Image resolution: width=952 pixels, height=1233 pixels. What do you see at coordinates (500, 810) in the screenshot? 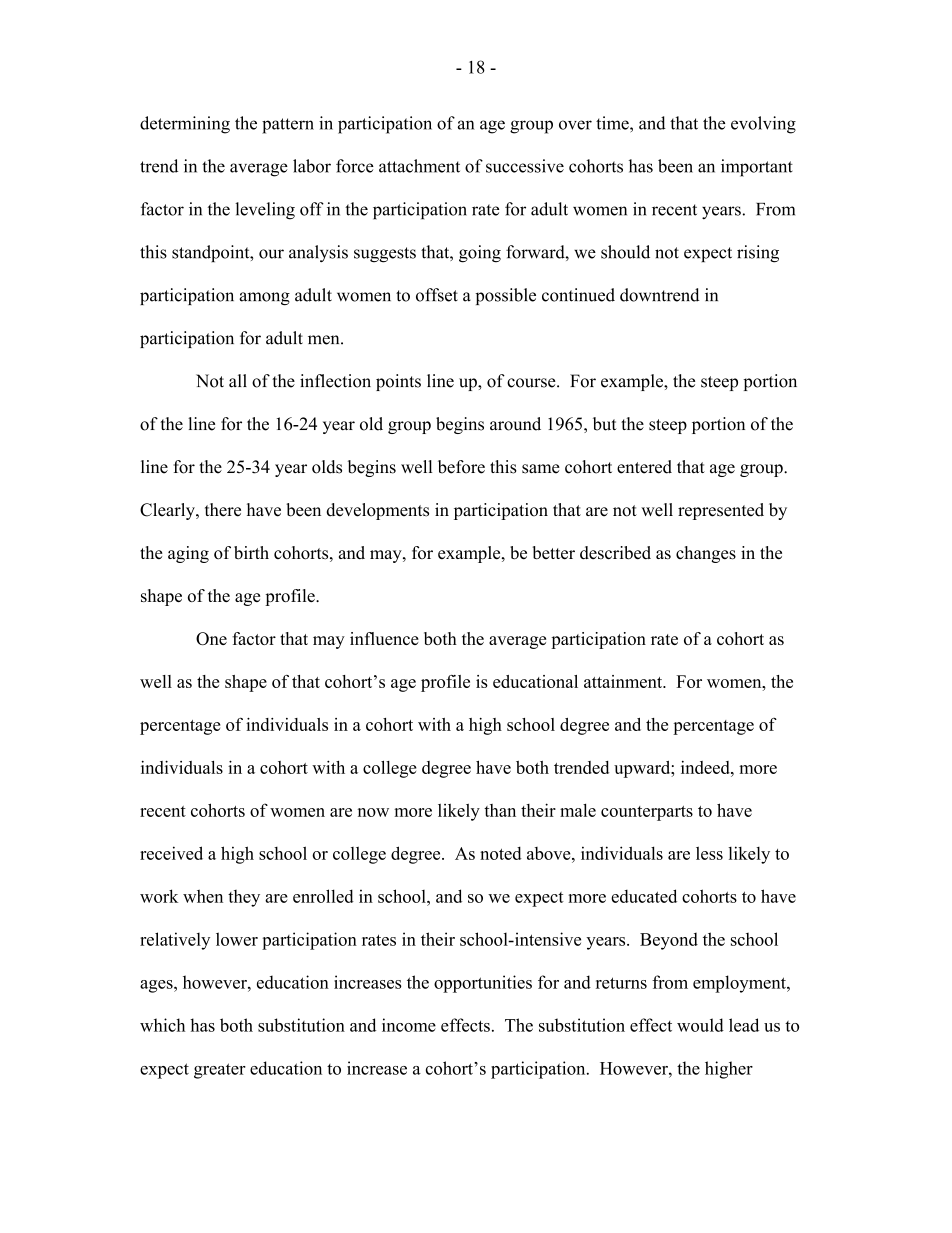
I see `than` at bounding box center [500, 810].
